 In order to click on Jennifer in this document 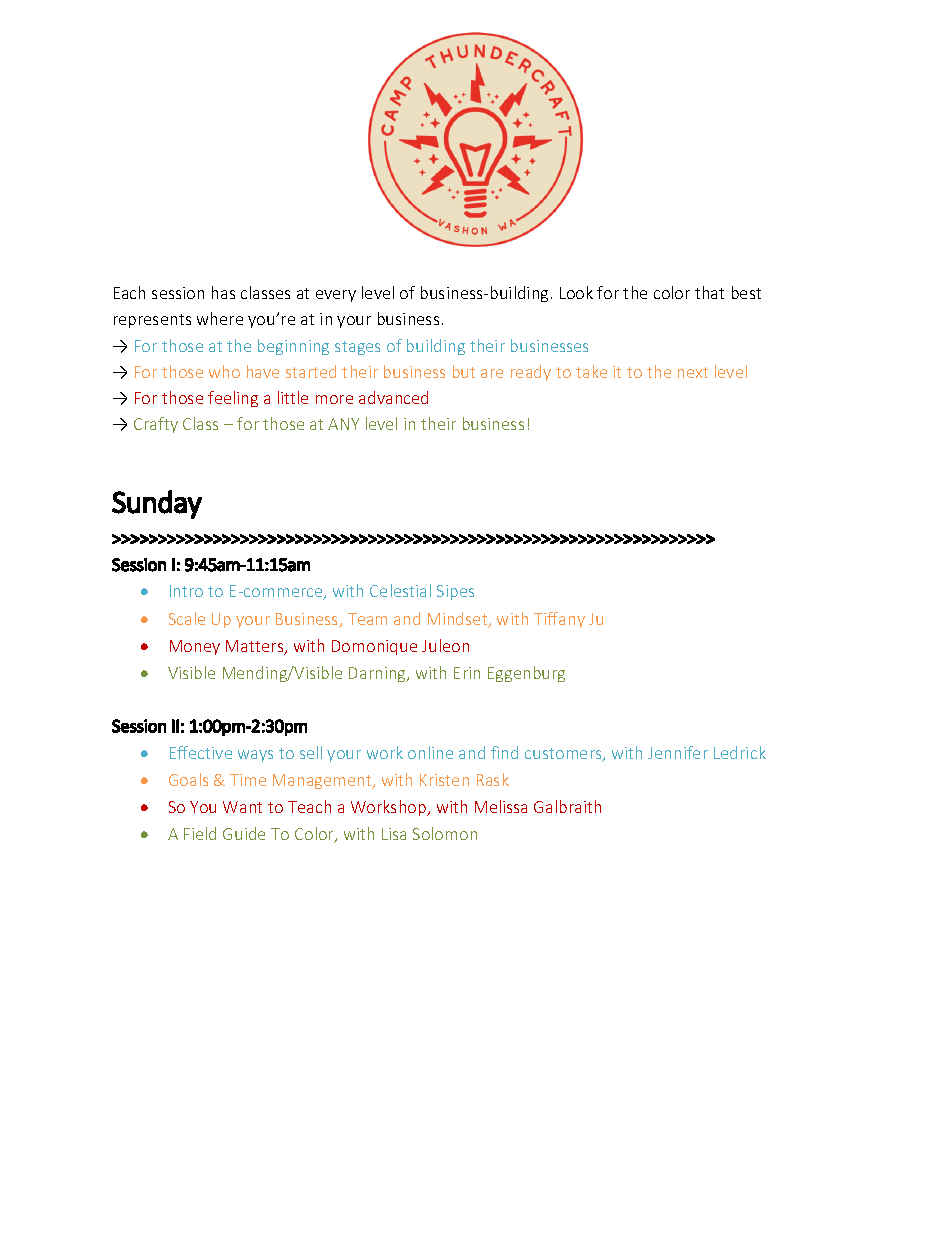, I will do `click(678, 752)`.
